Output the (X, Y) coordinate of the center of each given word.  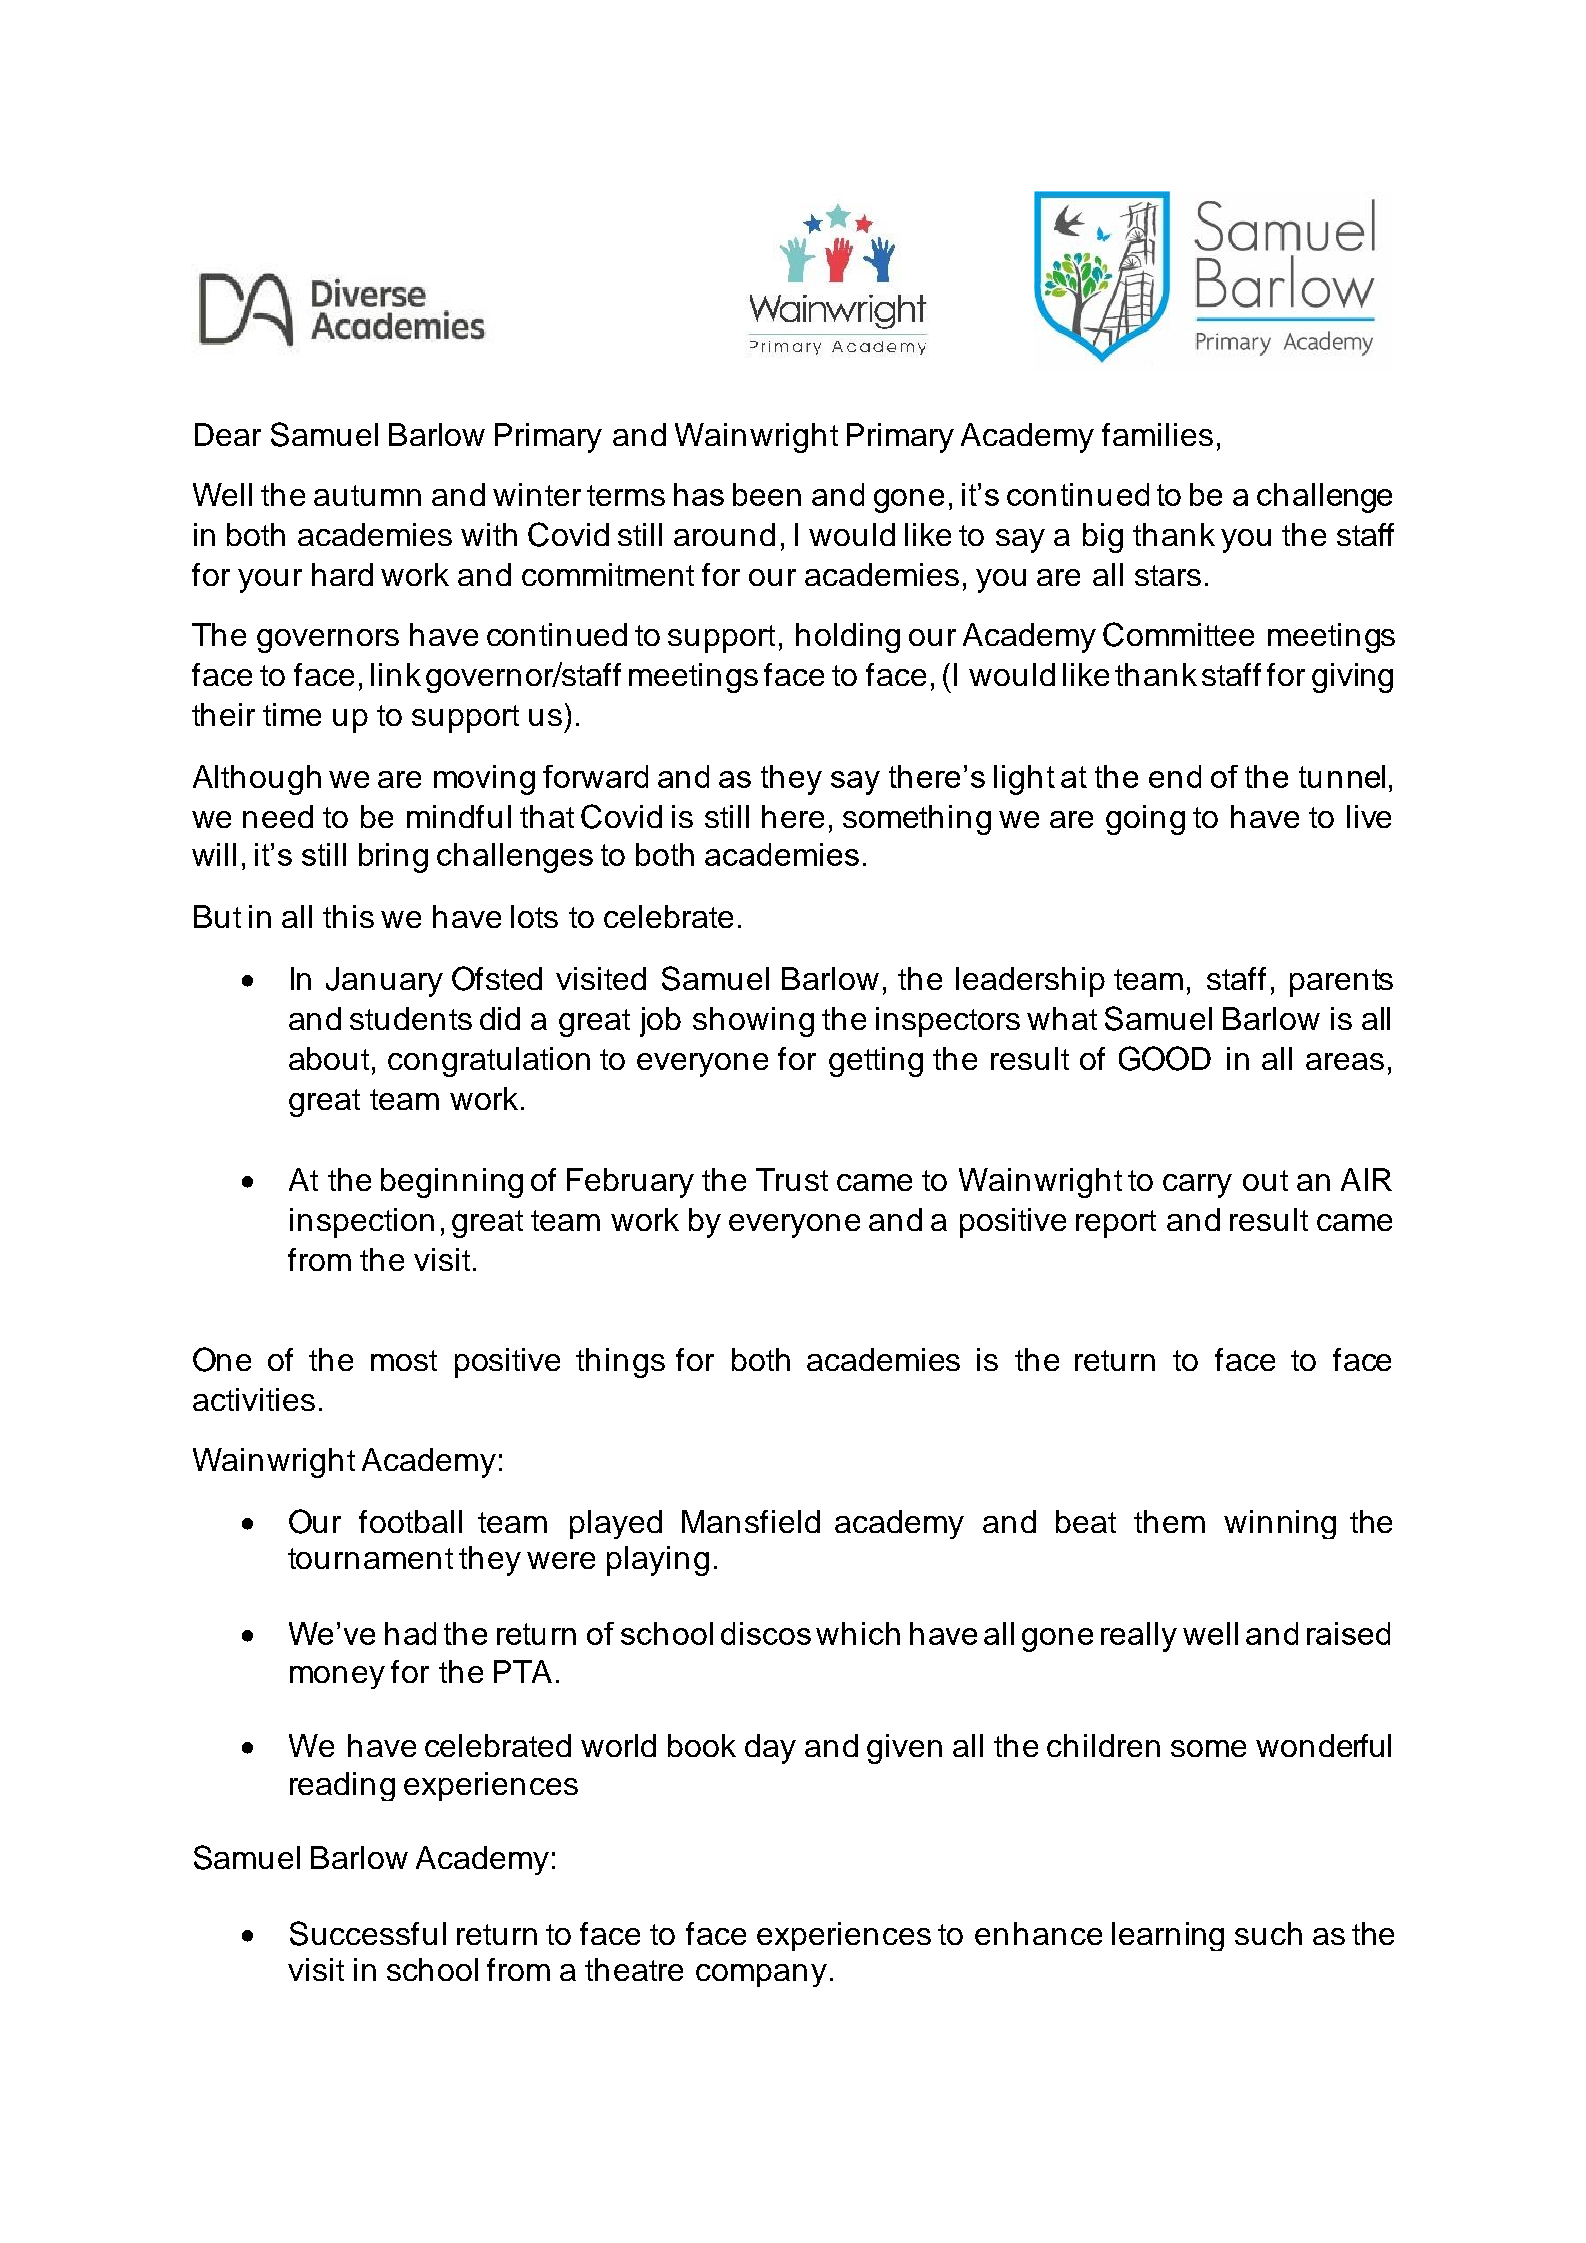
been (767, 494)
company (761, 1975)
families (1157, 434)
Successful (368, 1933)
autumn (367, 495)
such (1268, 1933)
